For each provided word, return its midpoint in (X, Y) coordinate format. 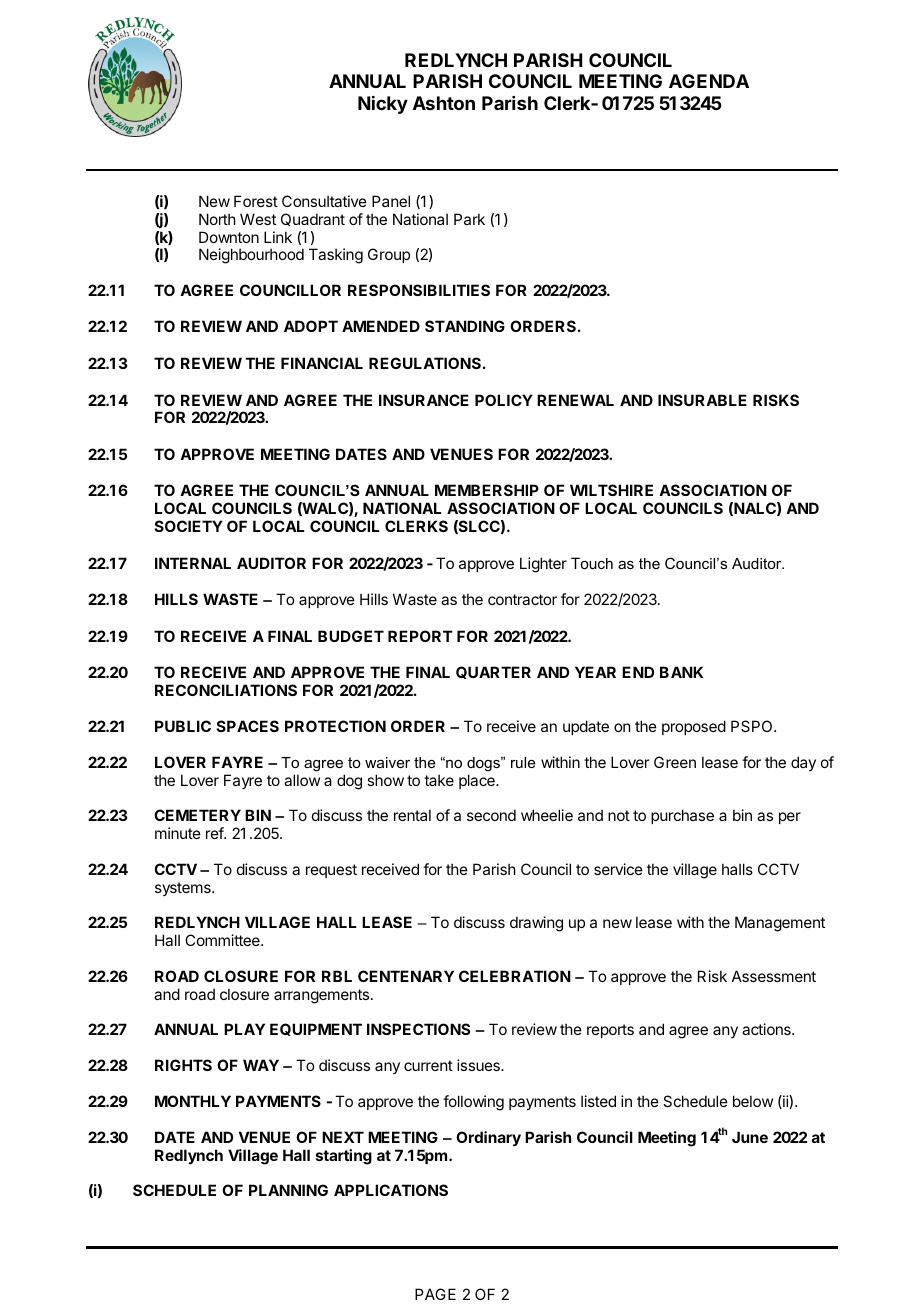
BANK (681, 672)
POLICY (504, 400)
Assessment (774, 976)
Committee (223, 940)
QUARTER (493, 672)
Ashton (444, 103)
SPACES (248, 726)
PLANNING (288, 1190)
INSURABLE (702, 400)
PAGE (435, 1294)
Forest (256, 201)
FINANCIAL (322, 363)
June (750, 1137)
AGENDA (709, 81)
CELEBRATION (515, 976)
